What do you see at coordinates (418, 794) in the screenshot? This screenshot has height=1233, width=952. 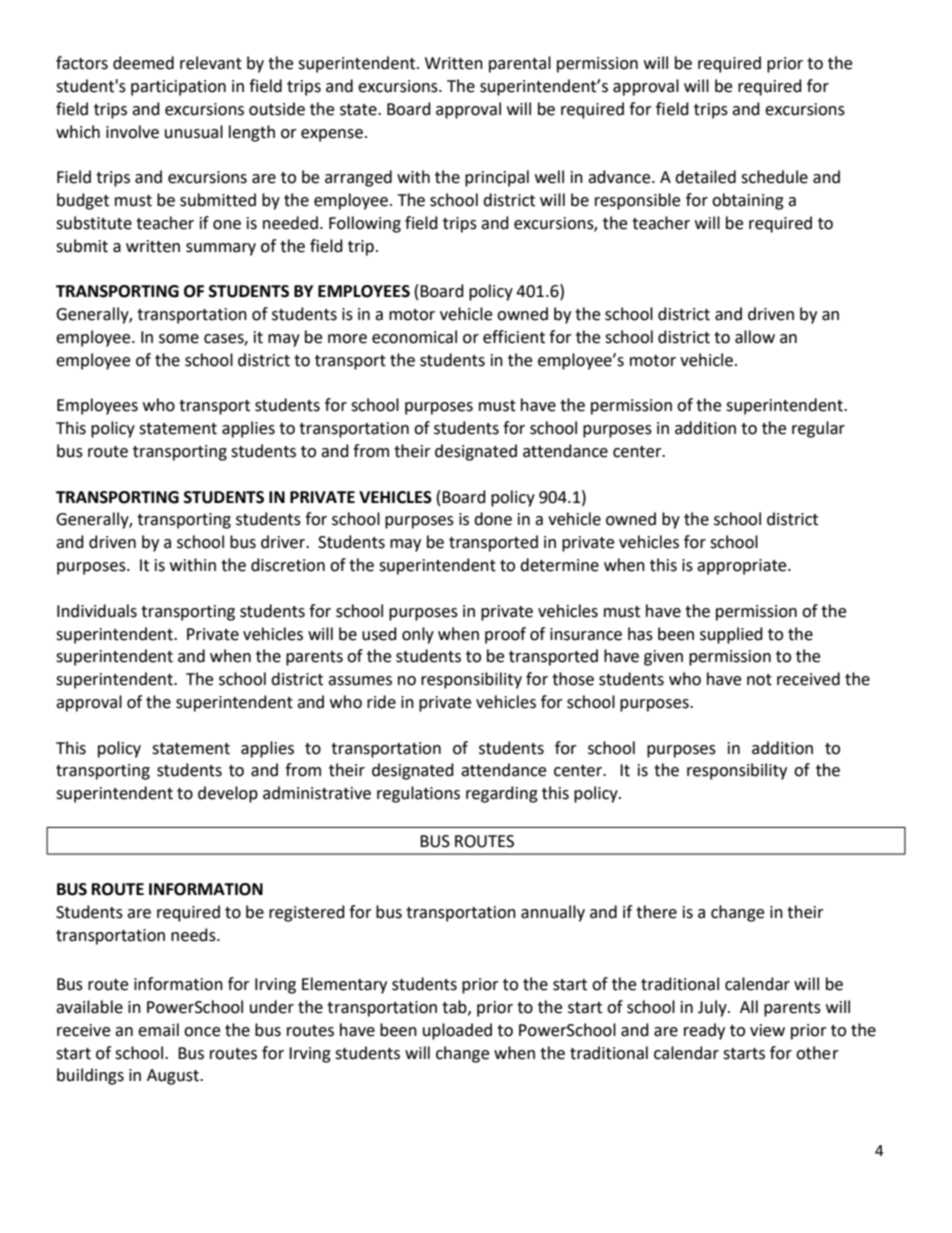 I see `regulations` at bounding box center [418, 794].
